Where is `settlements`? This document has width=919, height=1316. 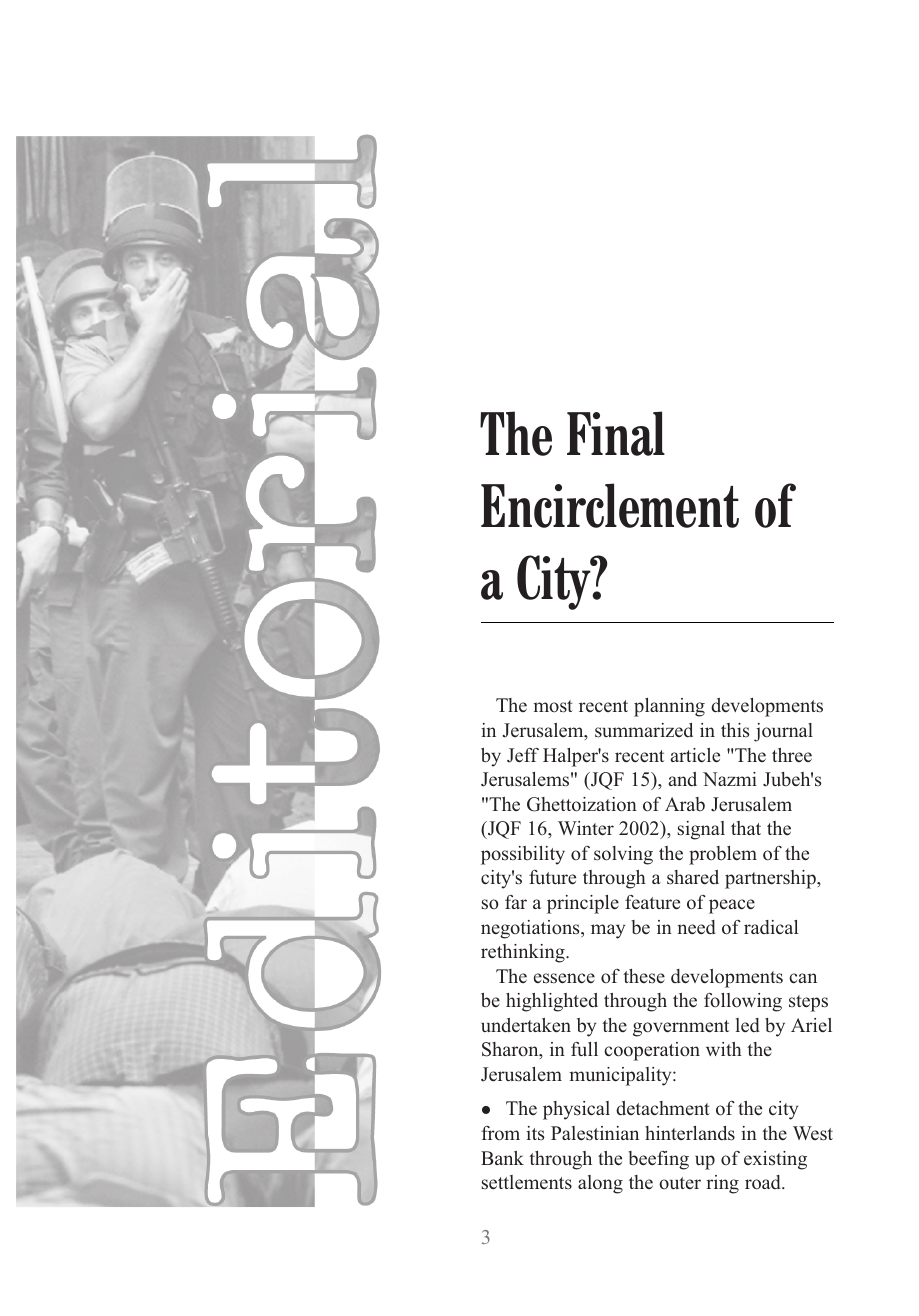
settlements is located at coordinates (526, 1182).
